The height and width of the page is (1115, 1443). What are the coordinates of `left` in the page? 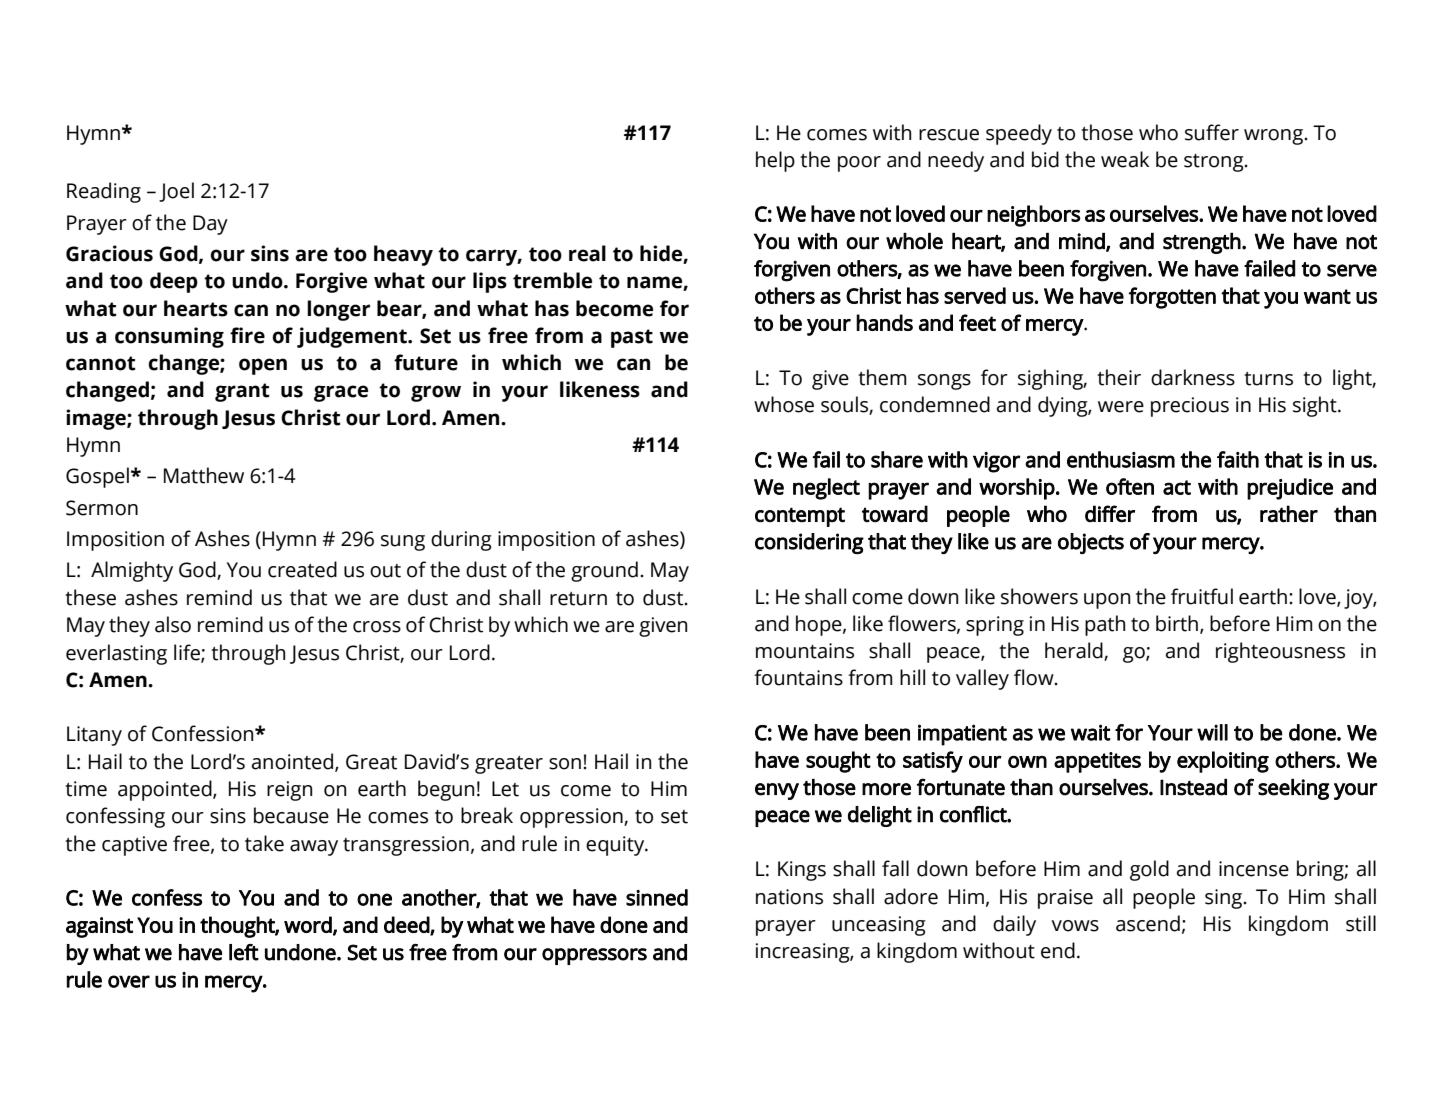 It's located at (244, 952).
